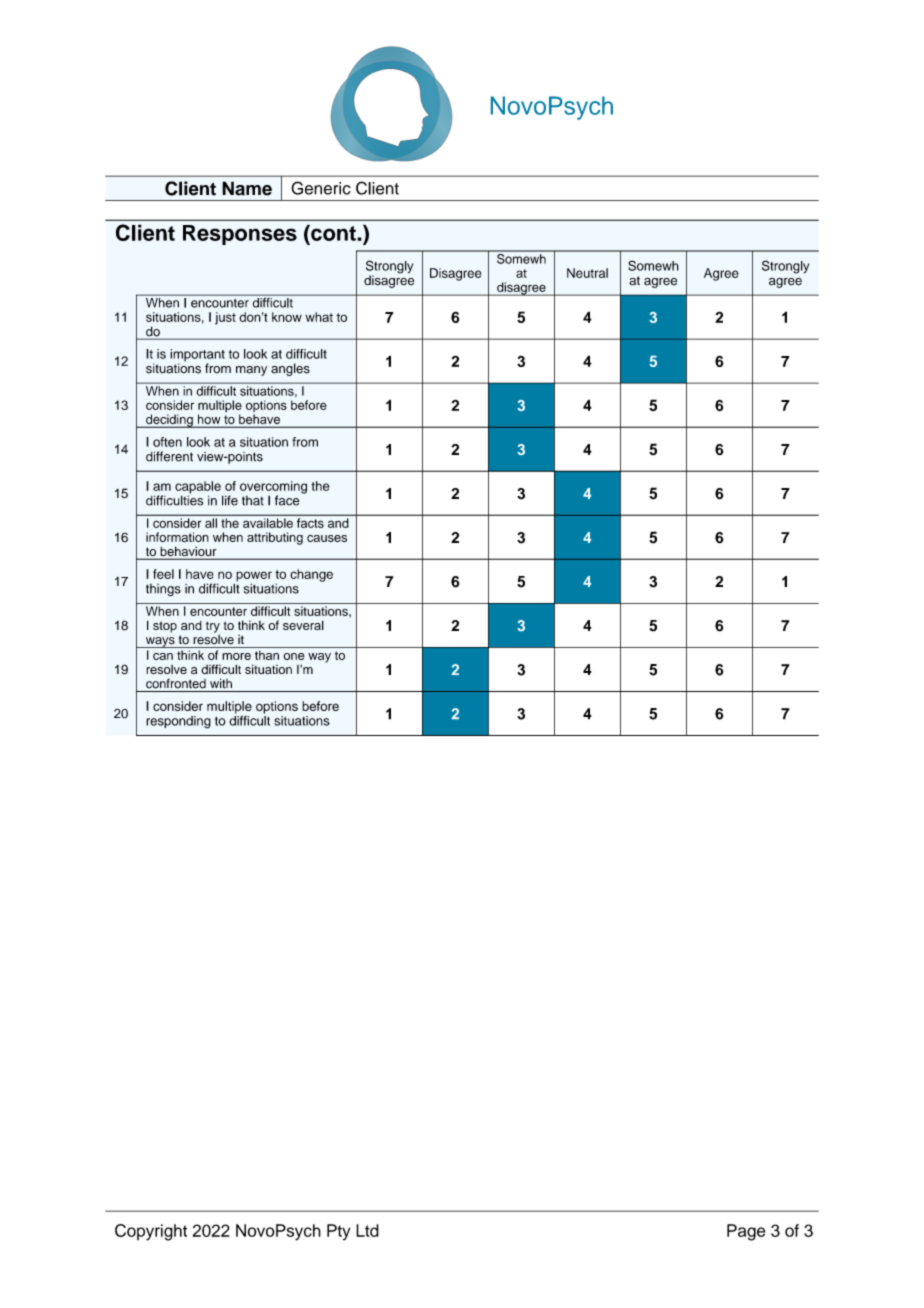 Image resolution: width=924 pixels, height=1308 pixels. Describe the element at coordinates (151, 1232) in the screenshot. I see `Copyright` at that location.
